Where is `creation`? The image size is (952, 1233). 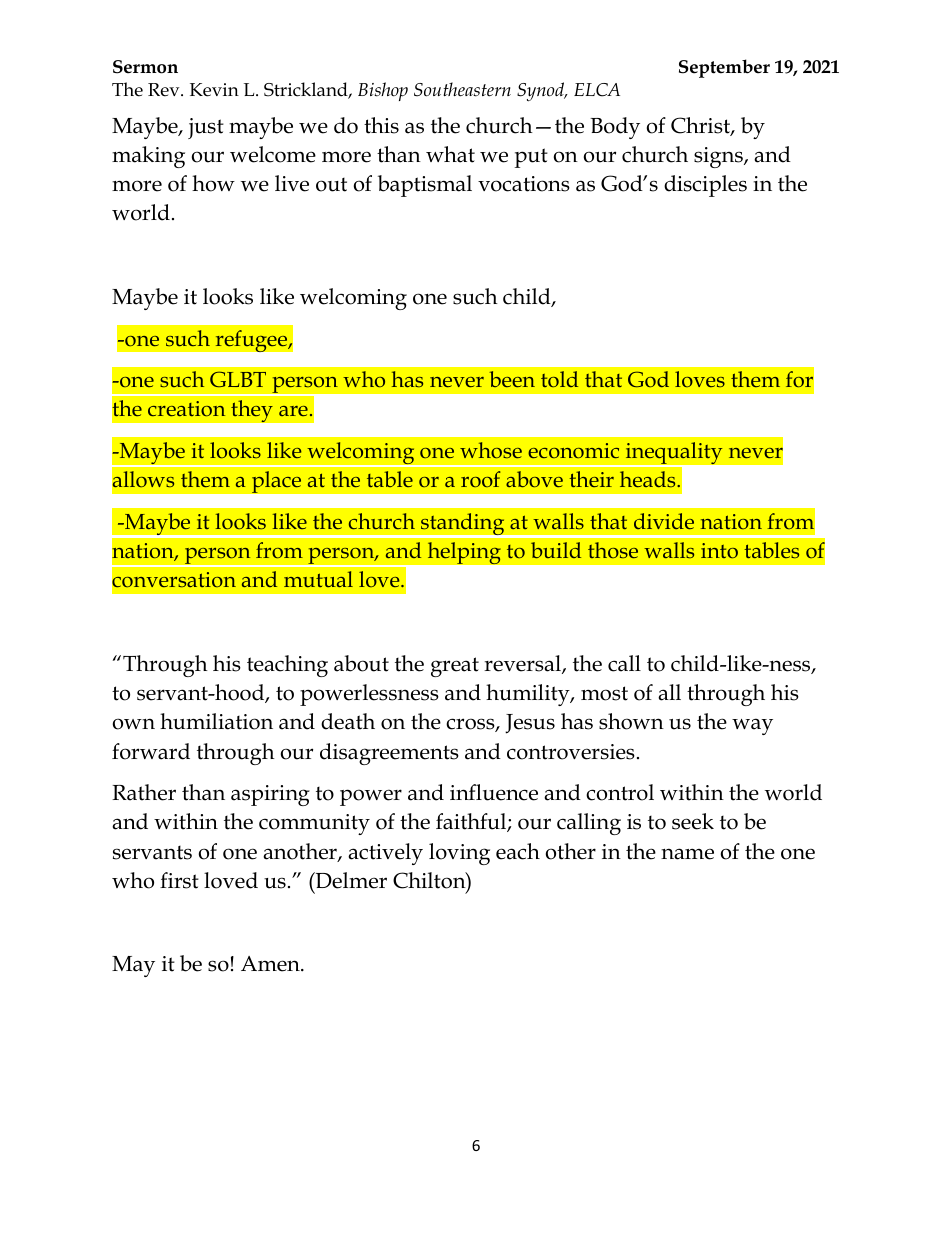
creation is located at coordinates (186, 408).
